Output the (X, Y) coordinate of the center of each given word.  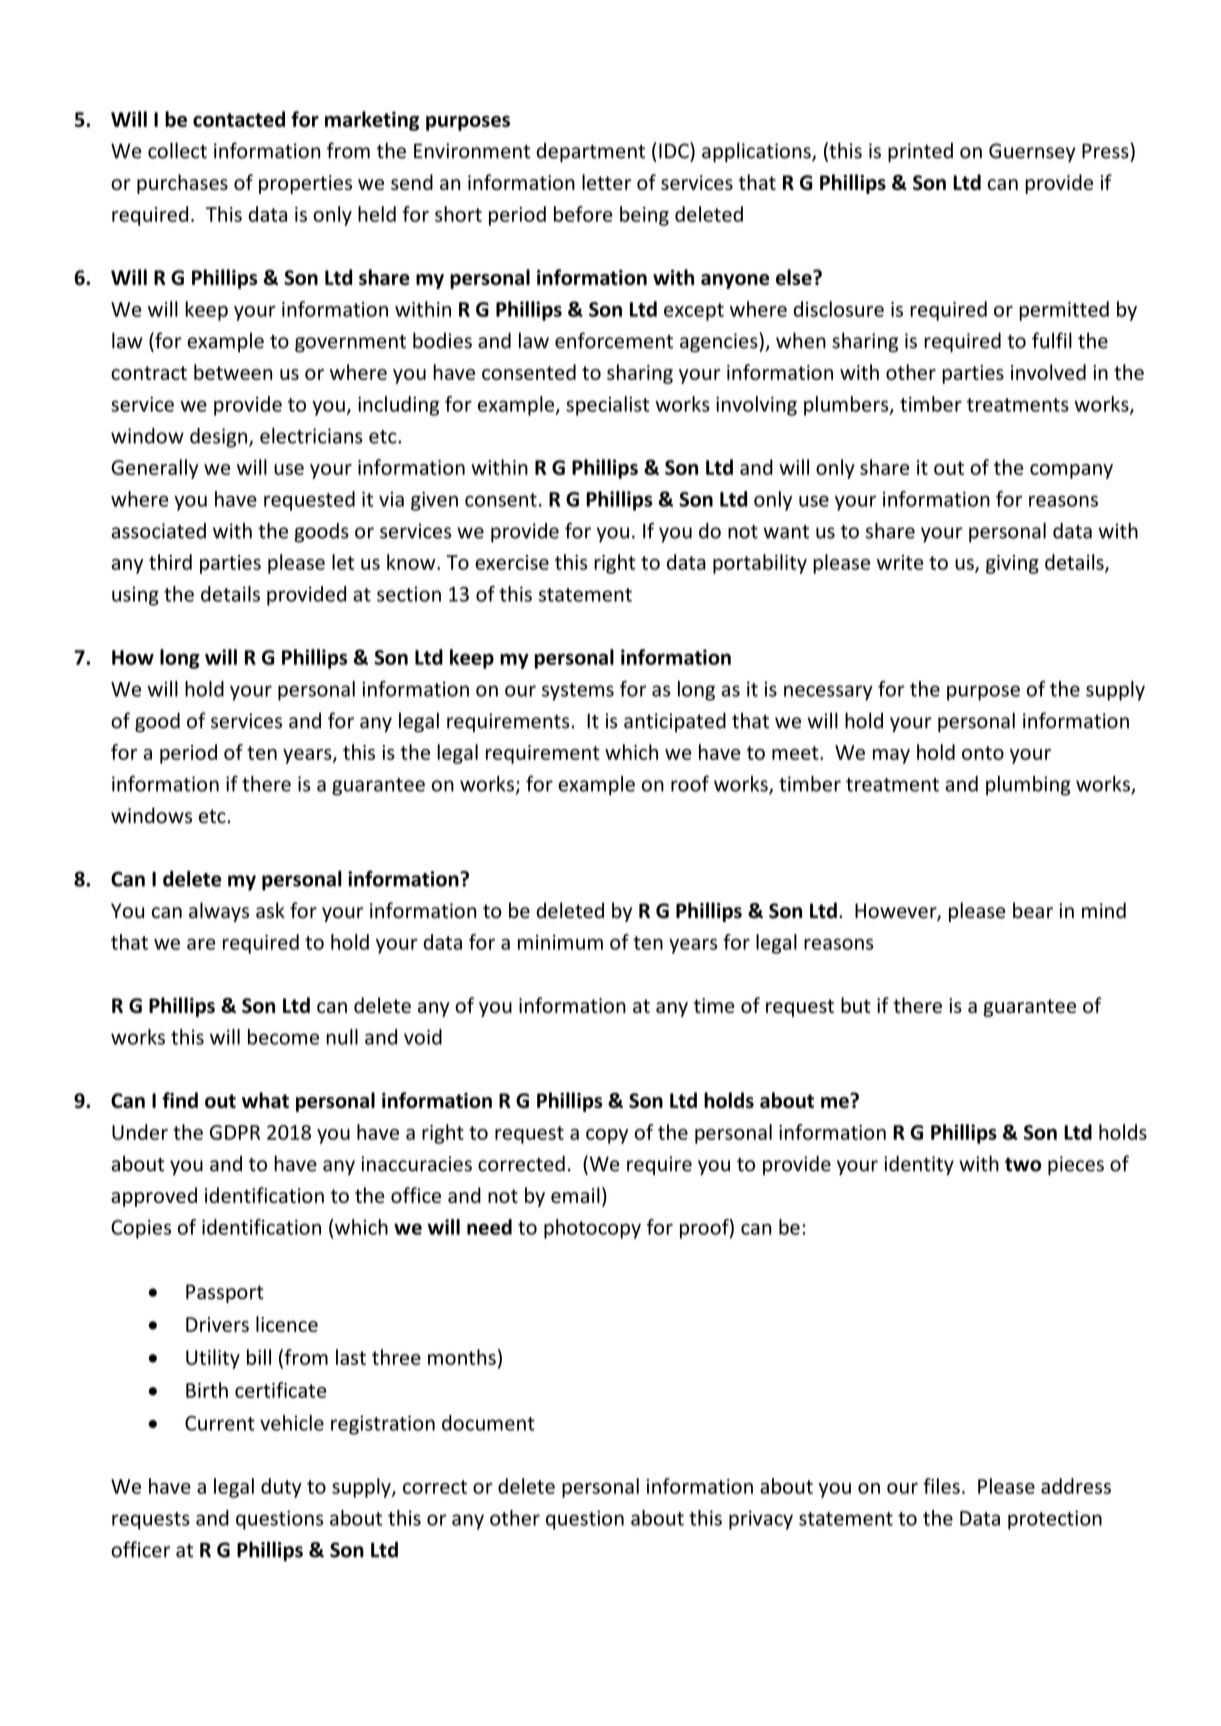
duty (281, 1488)
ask (270, 910)
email (575, 1195)
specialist (607, 406)
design (218, 438)
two (1023, 1165)
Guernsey (1032, 152)
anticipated (675, 722)
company (1071, 471)
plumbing (1028, 786)
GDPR (235, 1132)
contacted (239, 119)
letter (606, 182)
